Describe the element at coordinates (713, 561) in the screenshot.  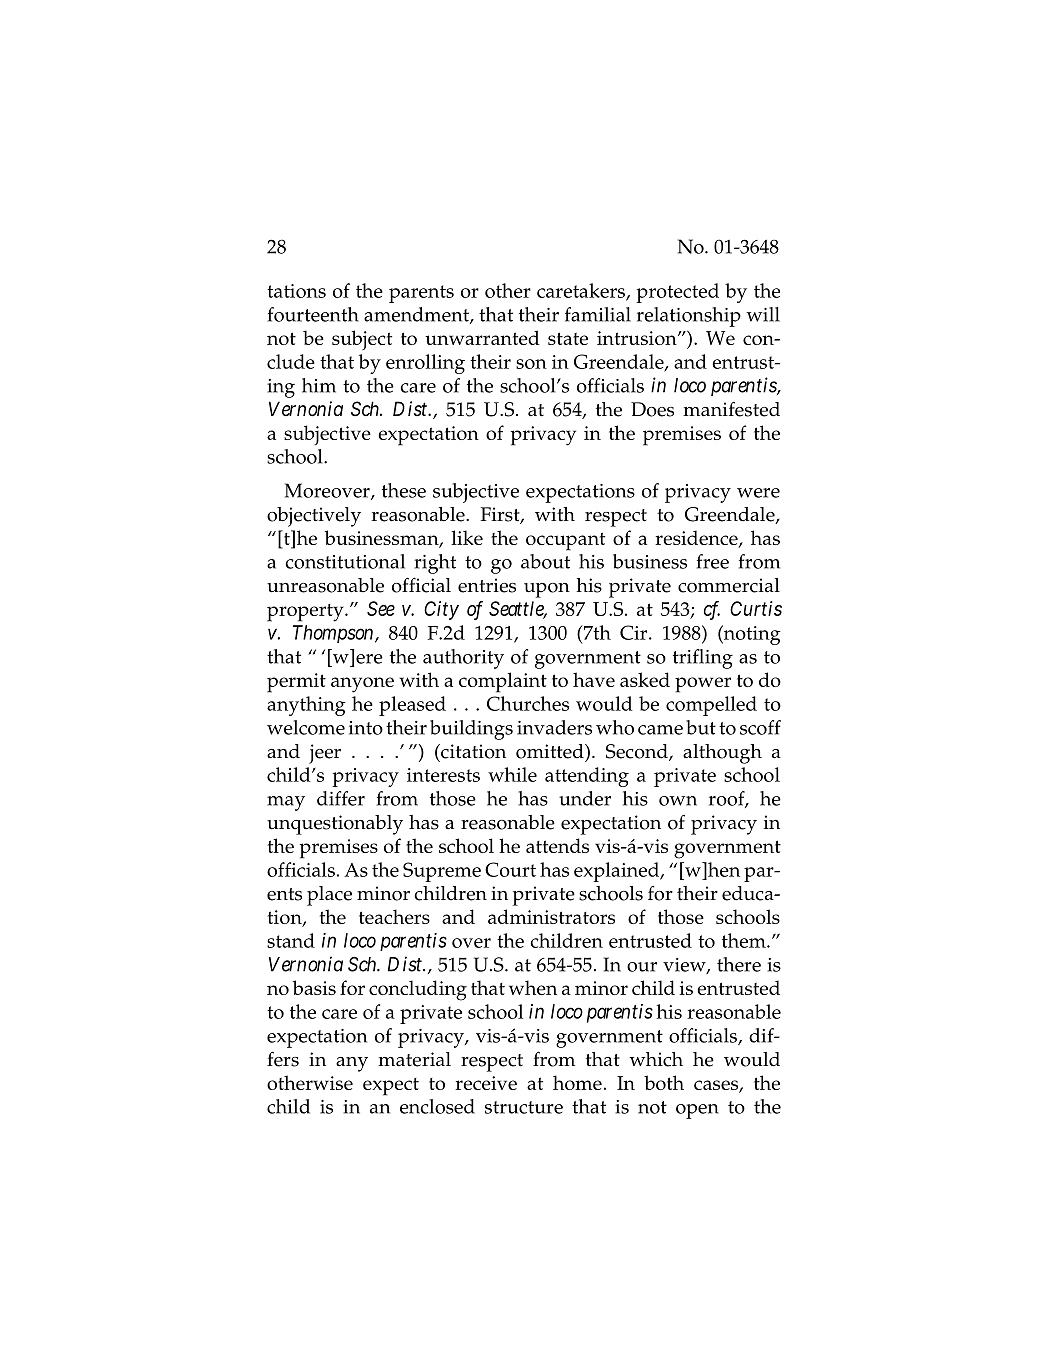
I see `free` at that location.
